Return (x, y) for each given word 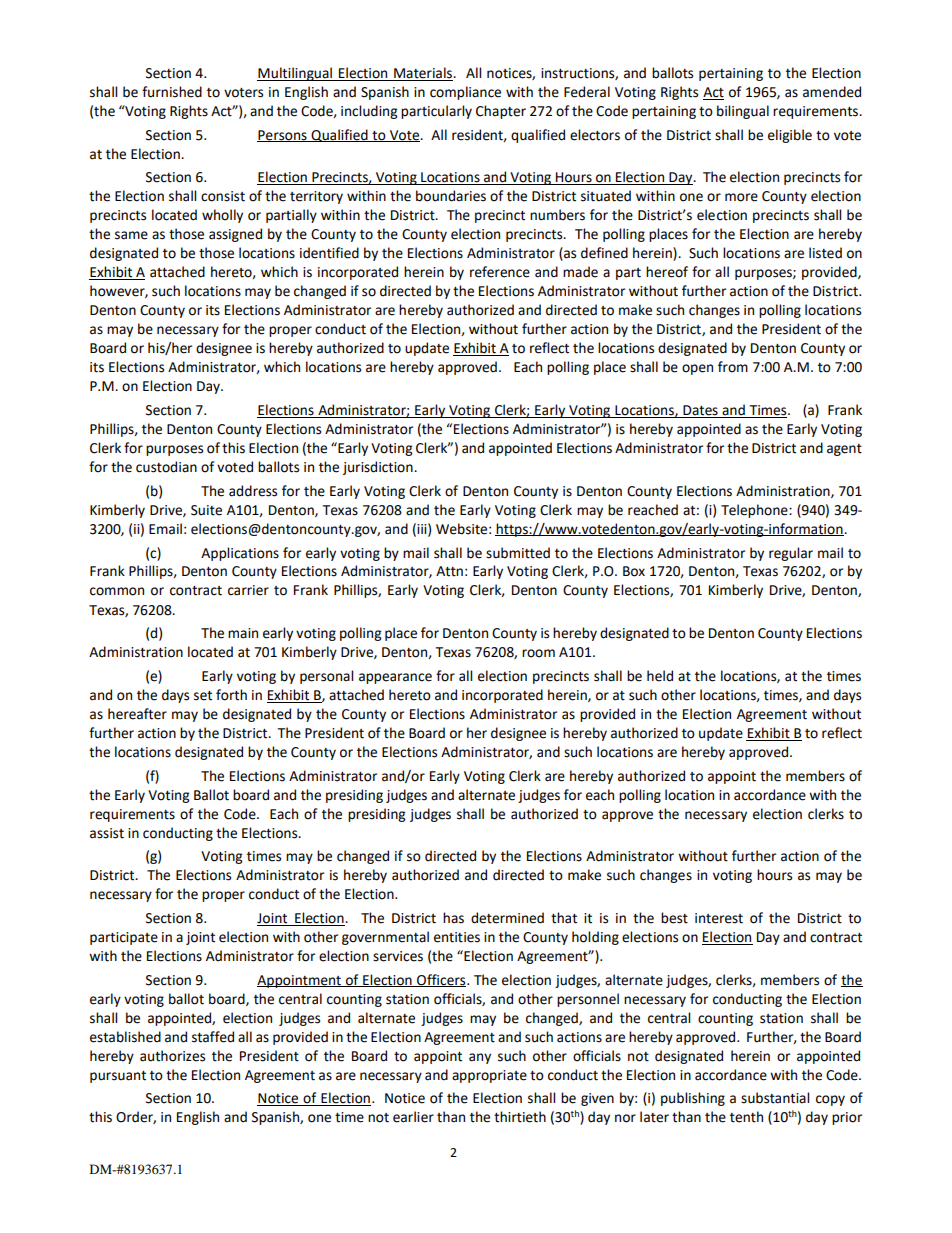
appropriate (489, 1076)
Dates (700, 411)
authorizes (172, 1056)
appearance (395, 678)
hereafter (137, 714)
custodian (166, 467)
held (660, 676)
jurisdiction (379, 468)
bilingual (743, 112)
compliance (465, 93)
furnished (172, 92)
